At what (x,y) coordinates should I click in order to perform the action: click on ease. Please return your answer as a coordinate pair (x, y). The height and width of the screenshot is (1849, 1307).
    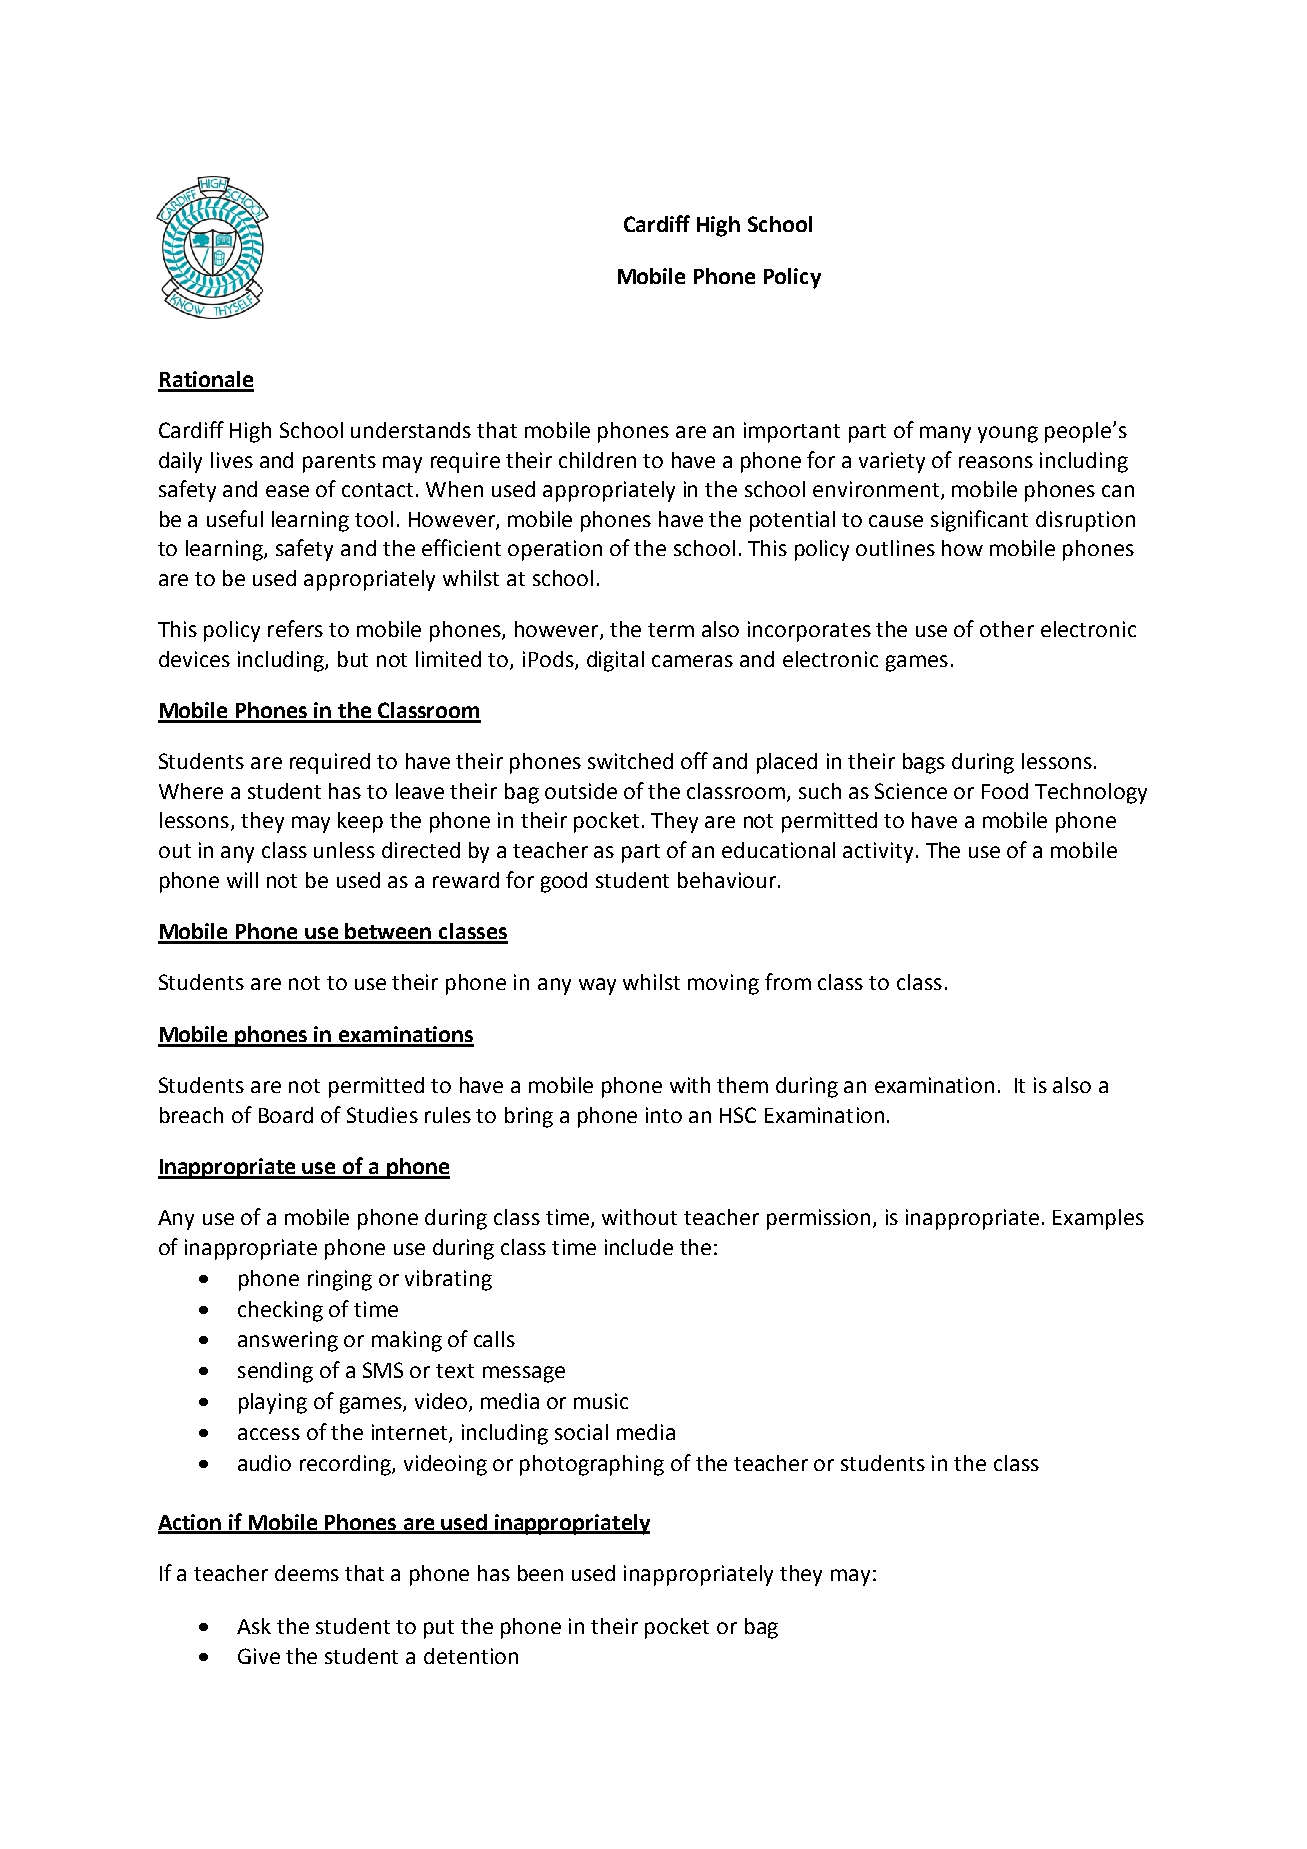
    Looking at the image, I should click on (287, 491).
